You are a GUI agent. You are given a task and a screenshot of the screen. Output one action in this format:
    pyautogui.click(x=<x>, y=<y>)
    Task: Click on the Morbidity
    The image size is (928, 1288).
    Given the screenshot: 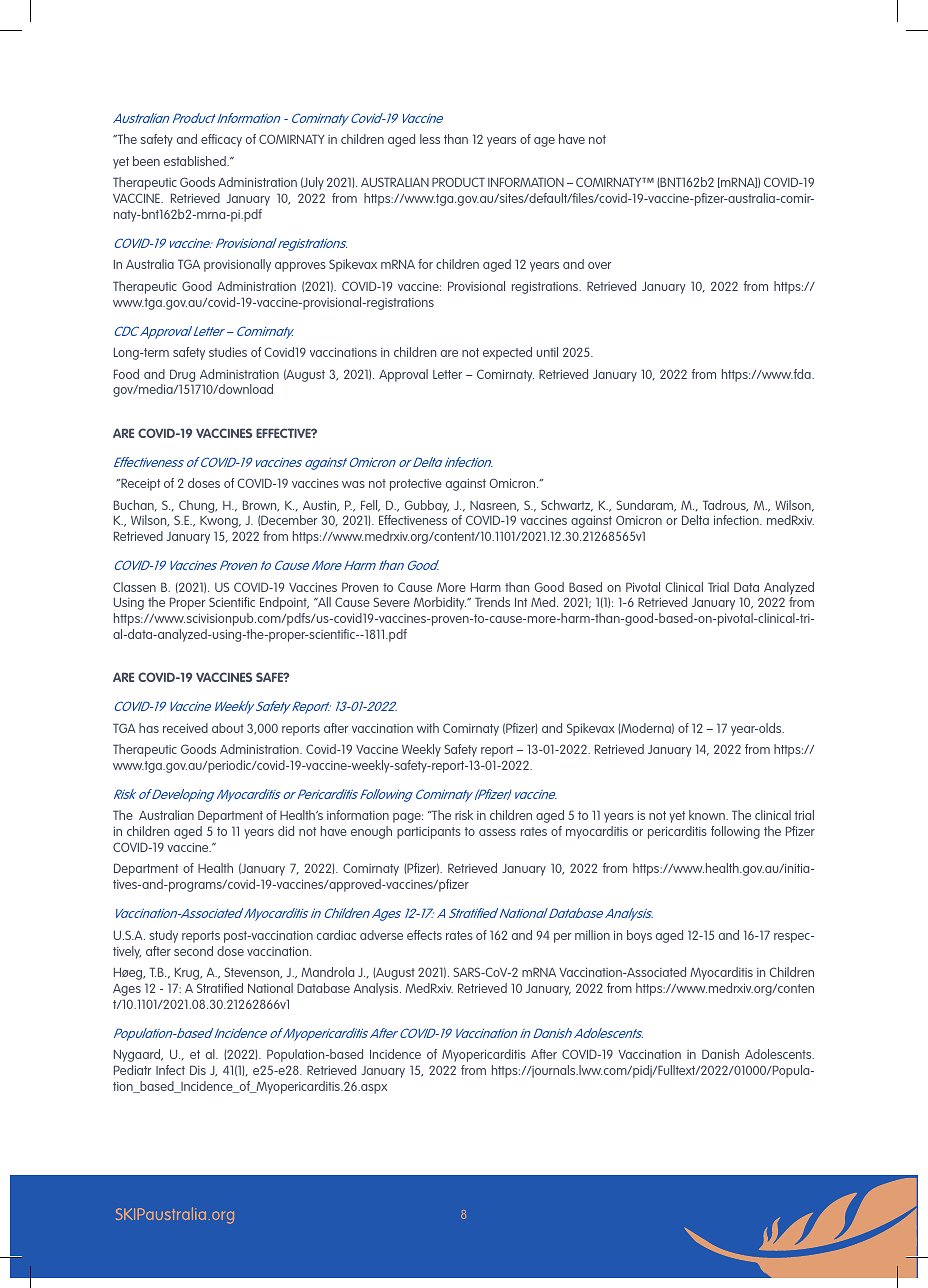 What is the action you would take?
    pyautogui.click(x=440, y=603)
